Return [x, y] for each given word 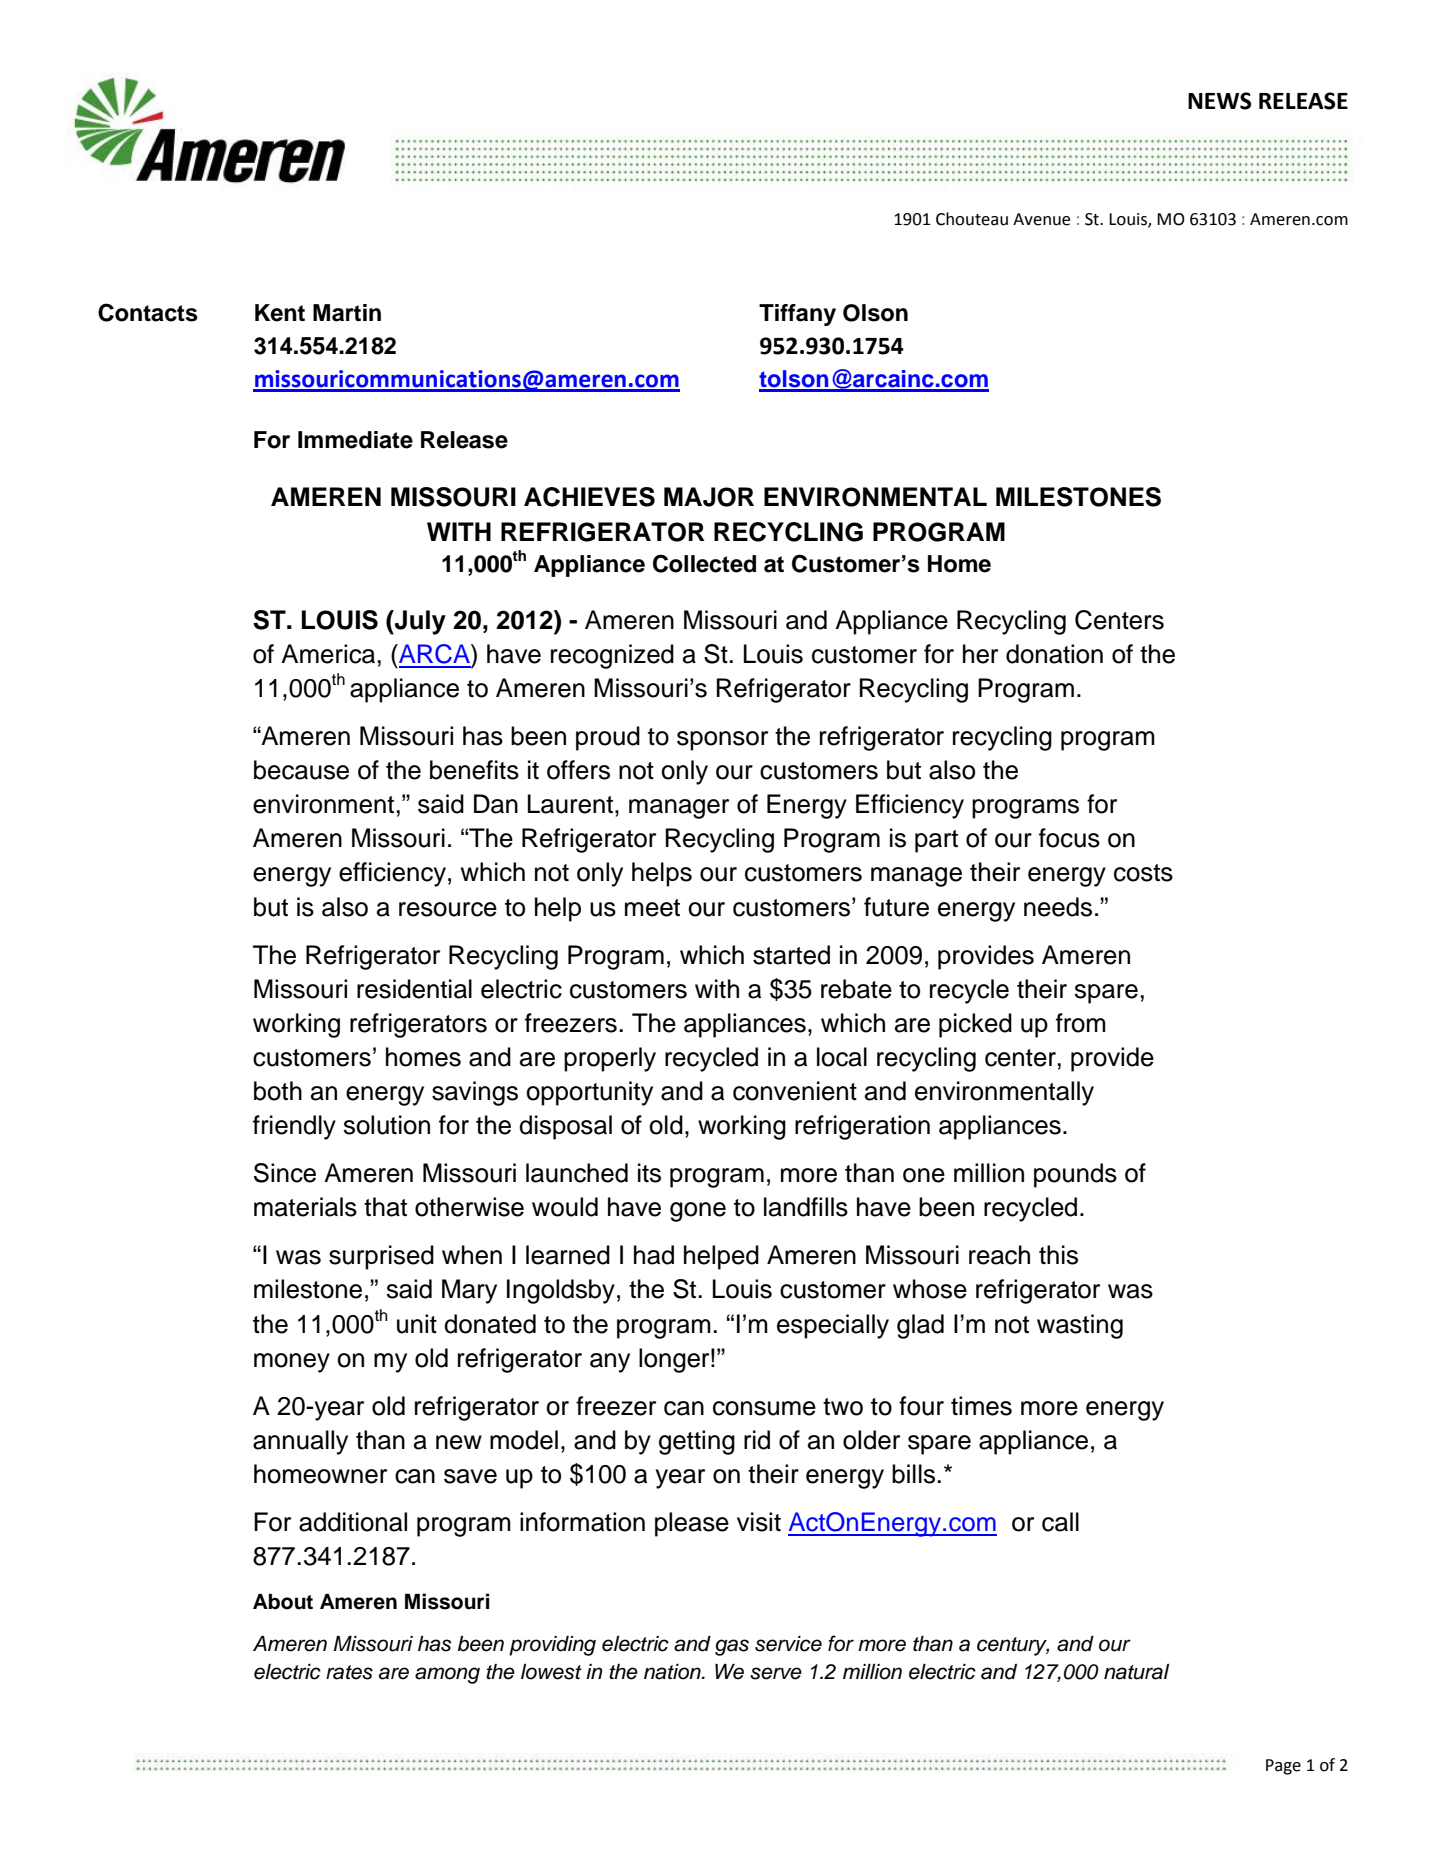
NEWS [1219, 101]
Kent [280, 313]
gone [698, 1212]
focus [1069, 838]
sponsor [722, 741]
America [328, 654]
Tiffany [797, 315]
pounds [1075, 1175]
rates [349, 1672]
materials [305, 1207]
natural [1136, 1672]
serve [776, 1673]
